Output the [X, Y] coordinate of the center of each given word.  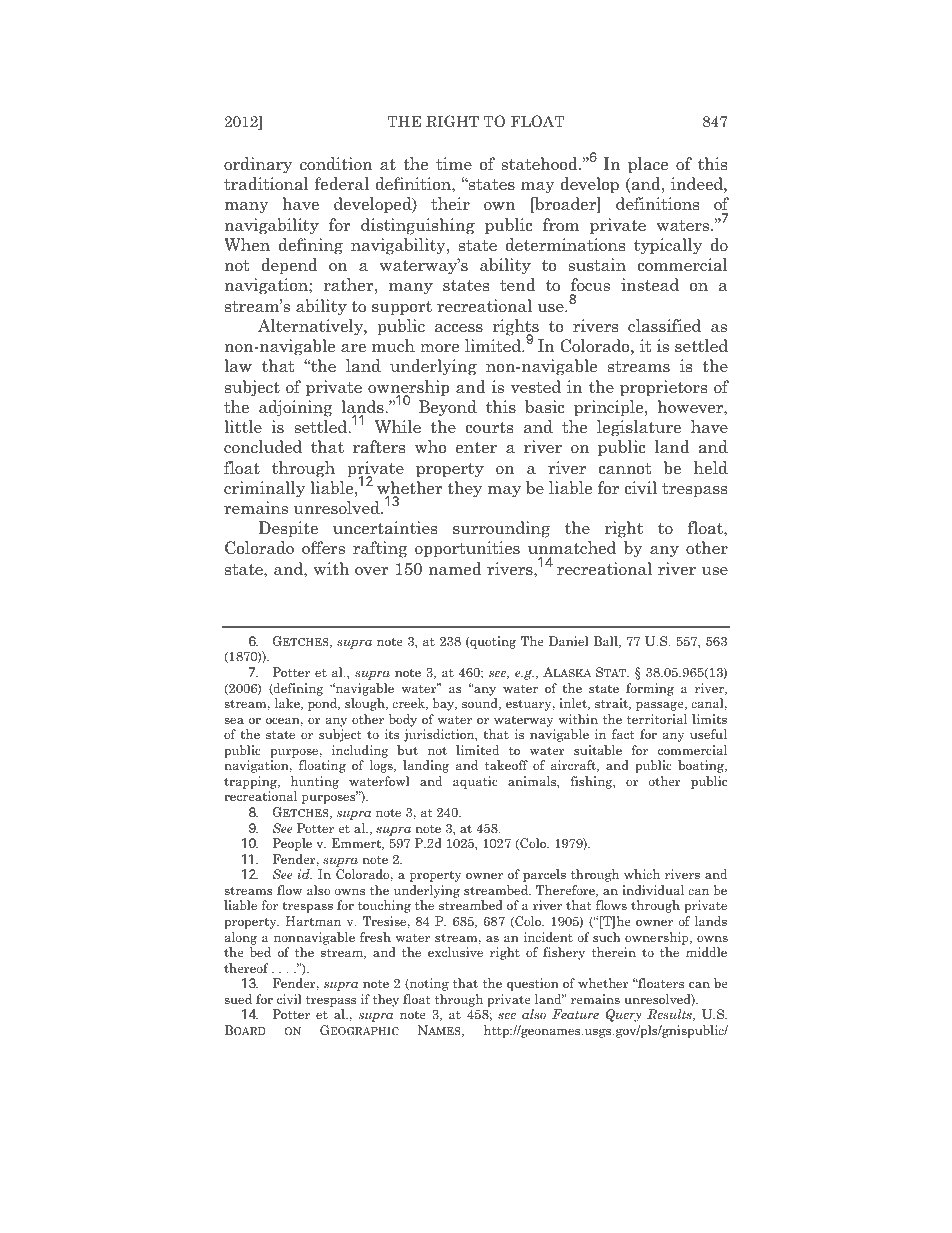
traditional [266, 184]
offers [323, 547]
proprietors [663, 388]
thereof [246, 968]
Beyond [448, 408]
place [648, 165]
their [450, 204]
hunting [315, 782]
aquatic [475, 782]
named [455, 569]
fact [623, 734]
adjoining [296, 408]
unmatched [572, 549]
